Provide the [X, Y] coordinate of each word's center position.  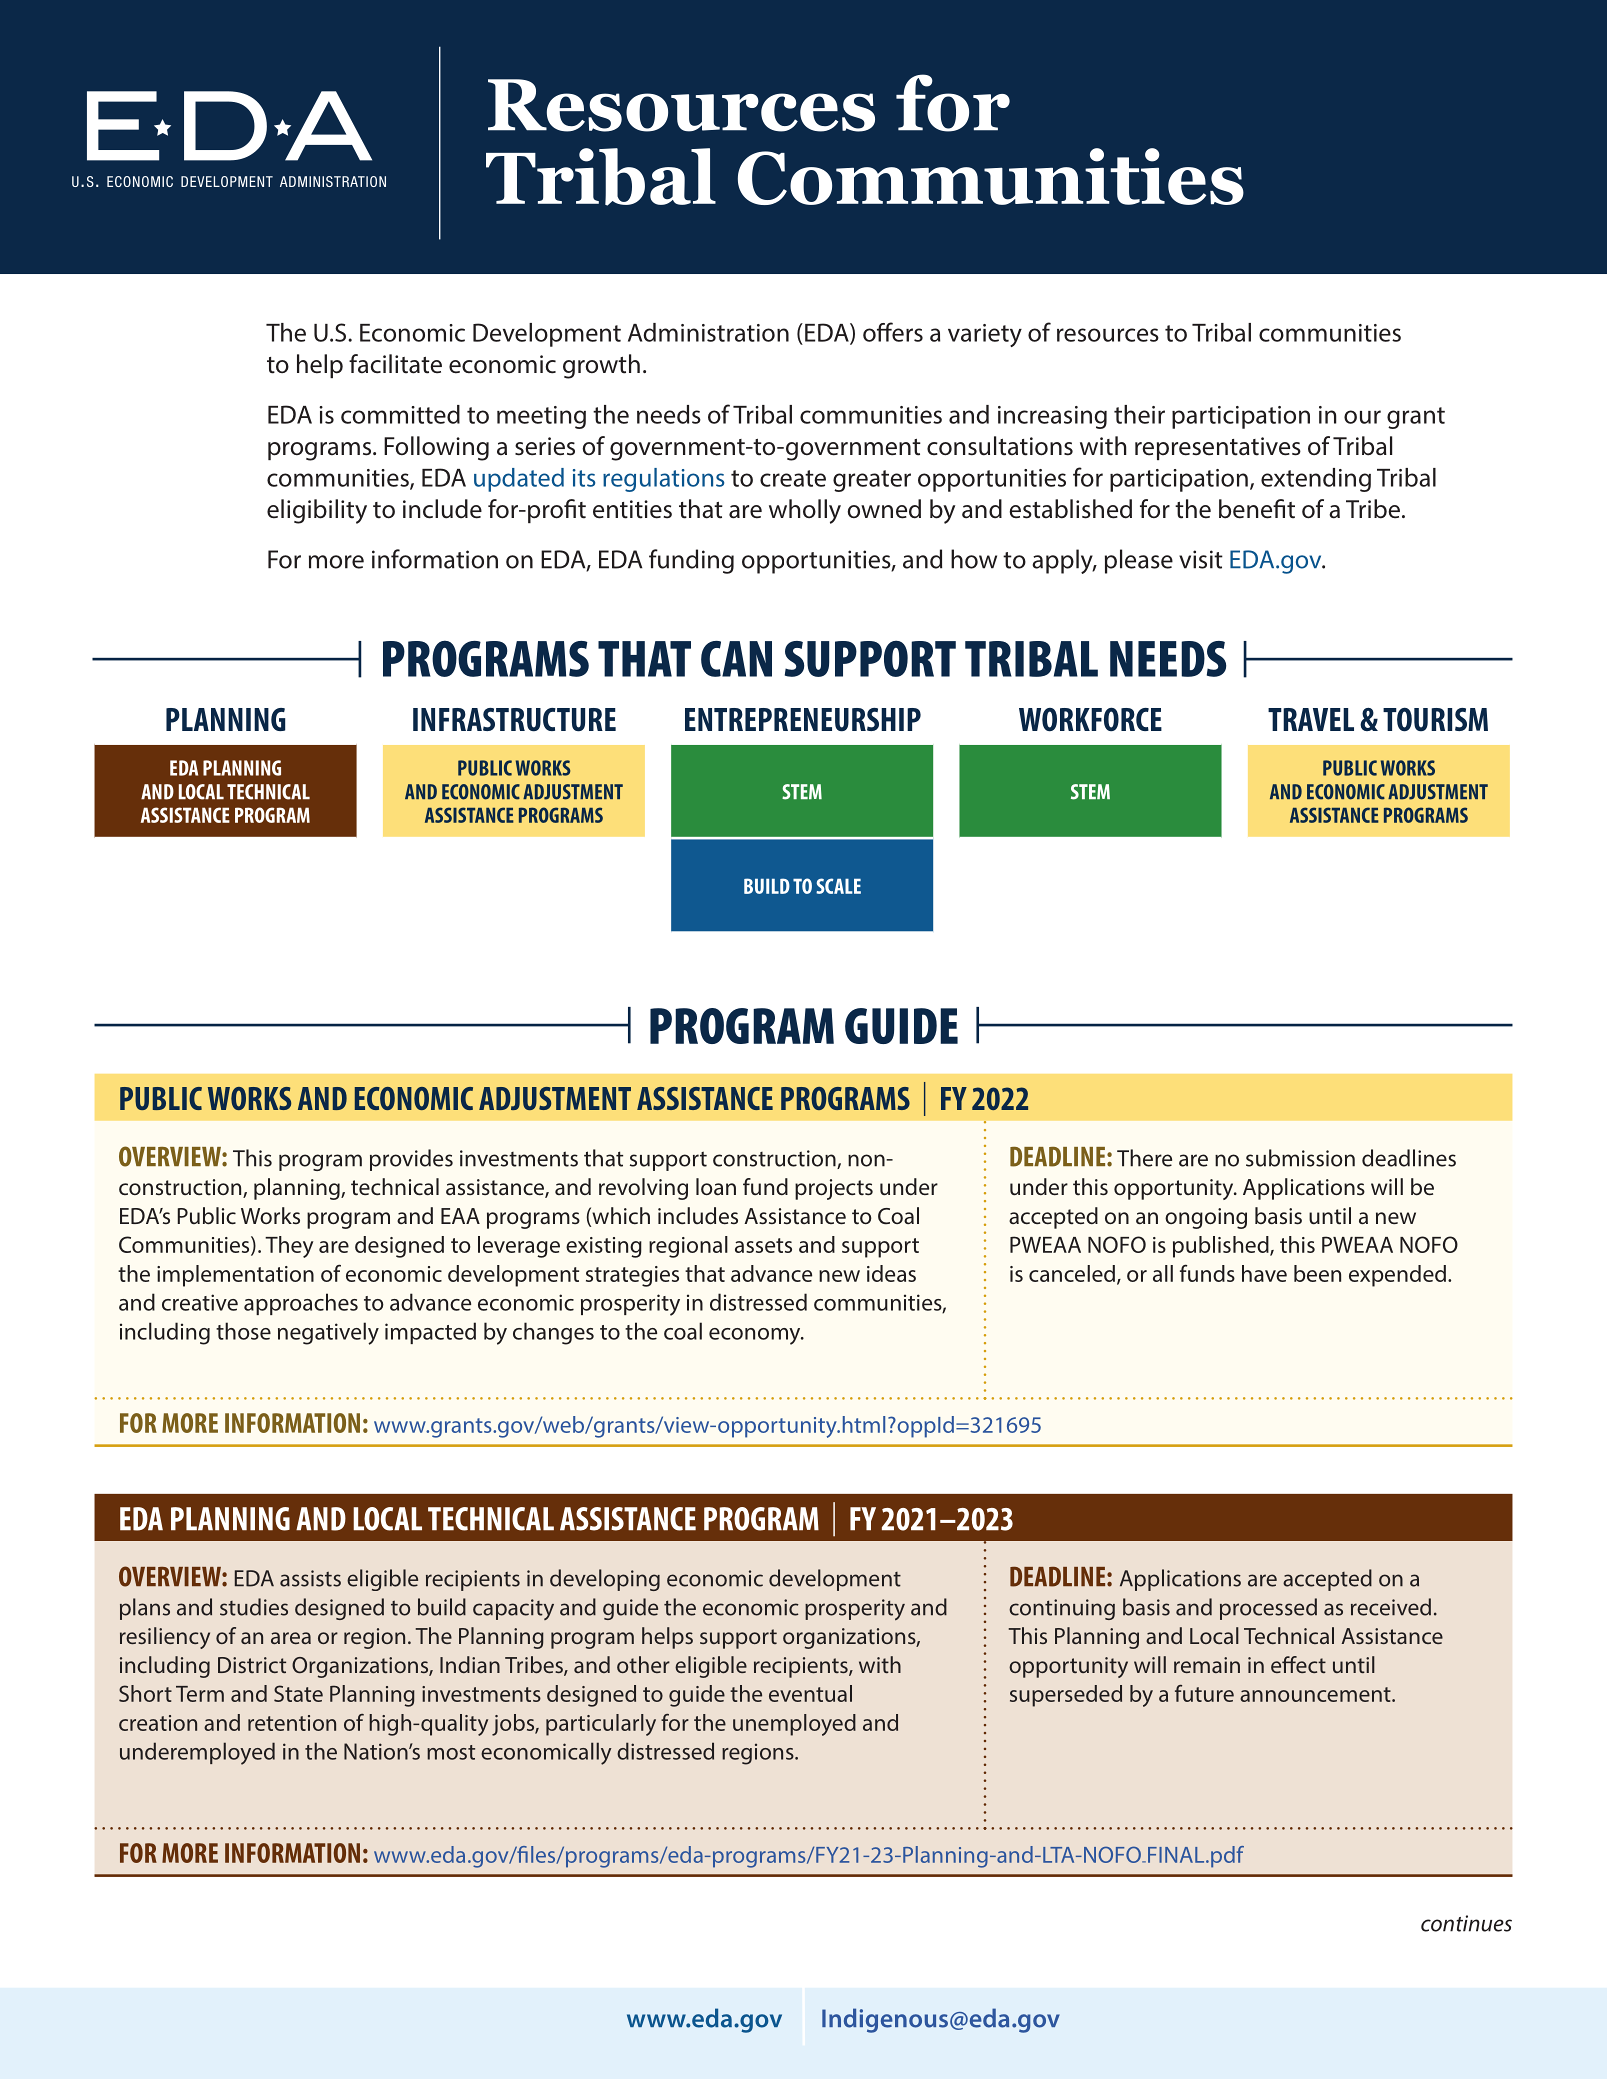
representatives [1218, 448]
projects [834, 1189]
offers [893, 332]
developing [605, 1580]
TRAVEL [1311, 719]
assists [310, 1578]
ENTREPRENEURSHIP [803, 720]
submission [1300, 1158]
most [451, 1752]
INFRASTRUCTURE [514, 720]
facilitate [395, 364]
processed [1268, 1609]
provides [411, 1160]
